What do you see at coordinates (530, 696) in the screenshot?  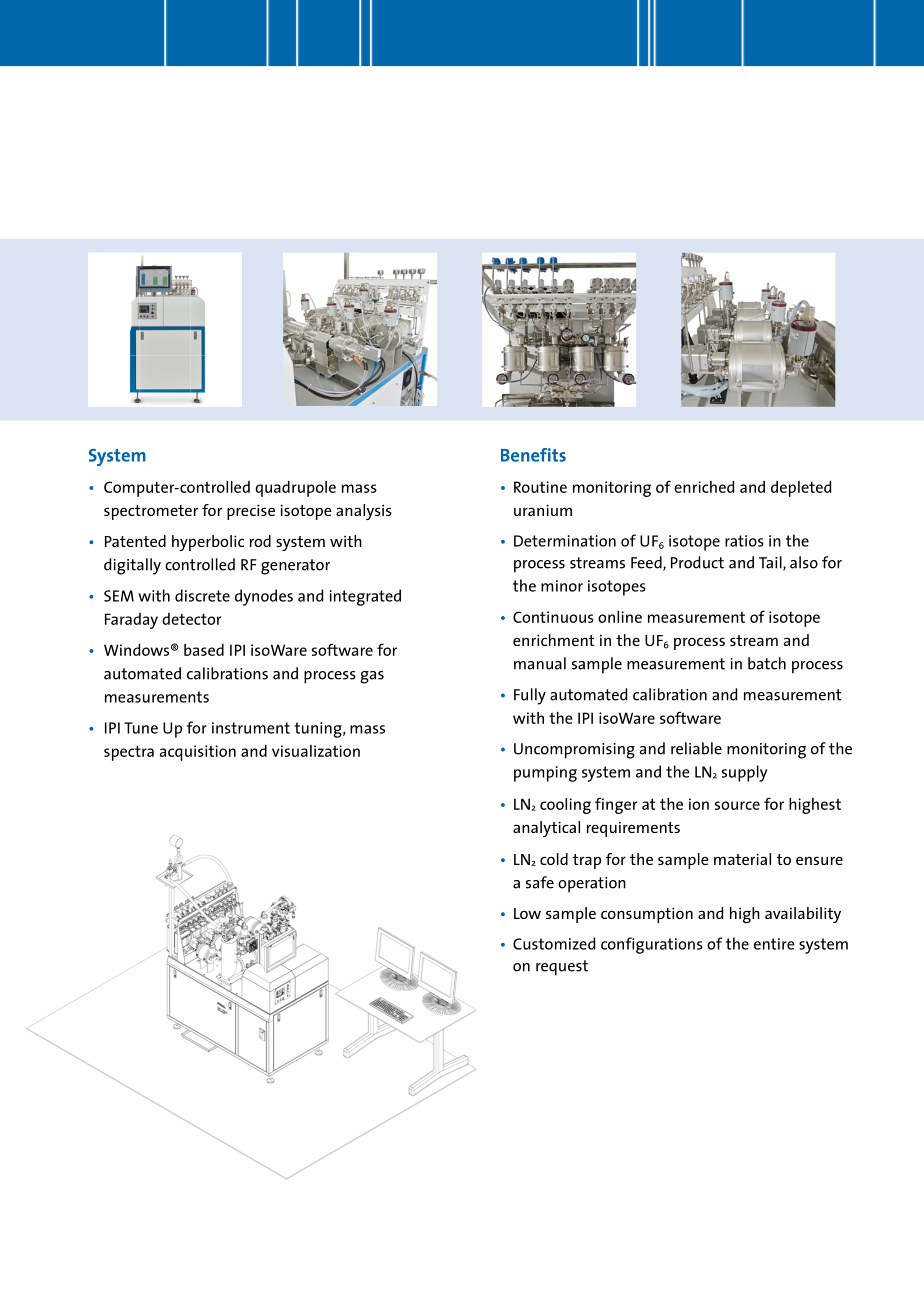 I see `Fully` at bounding box center [530, 696].
